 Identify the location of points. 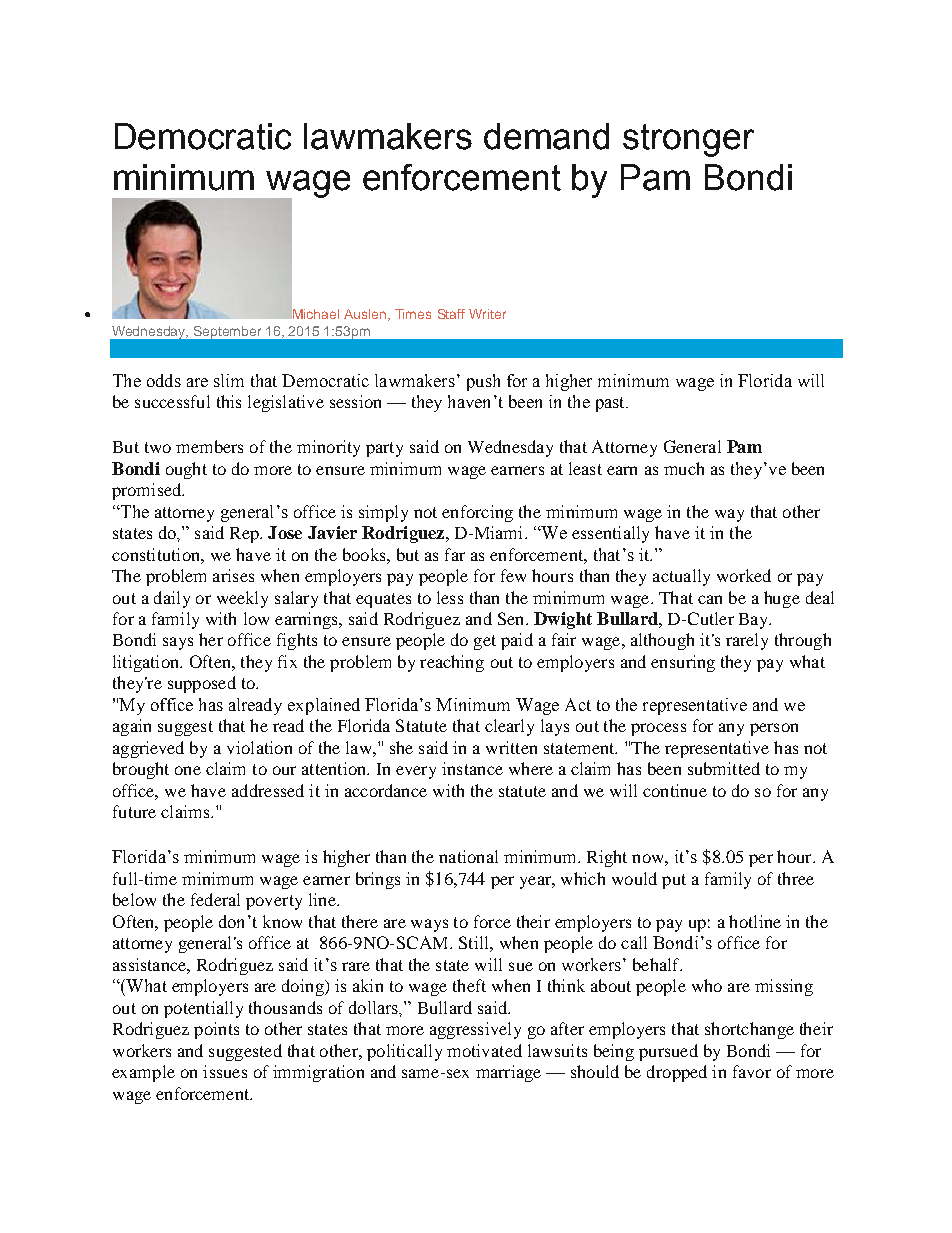
(216, 1030).
